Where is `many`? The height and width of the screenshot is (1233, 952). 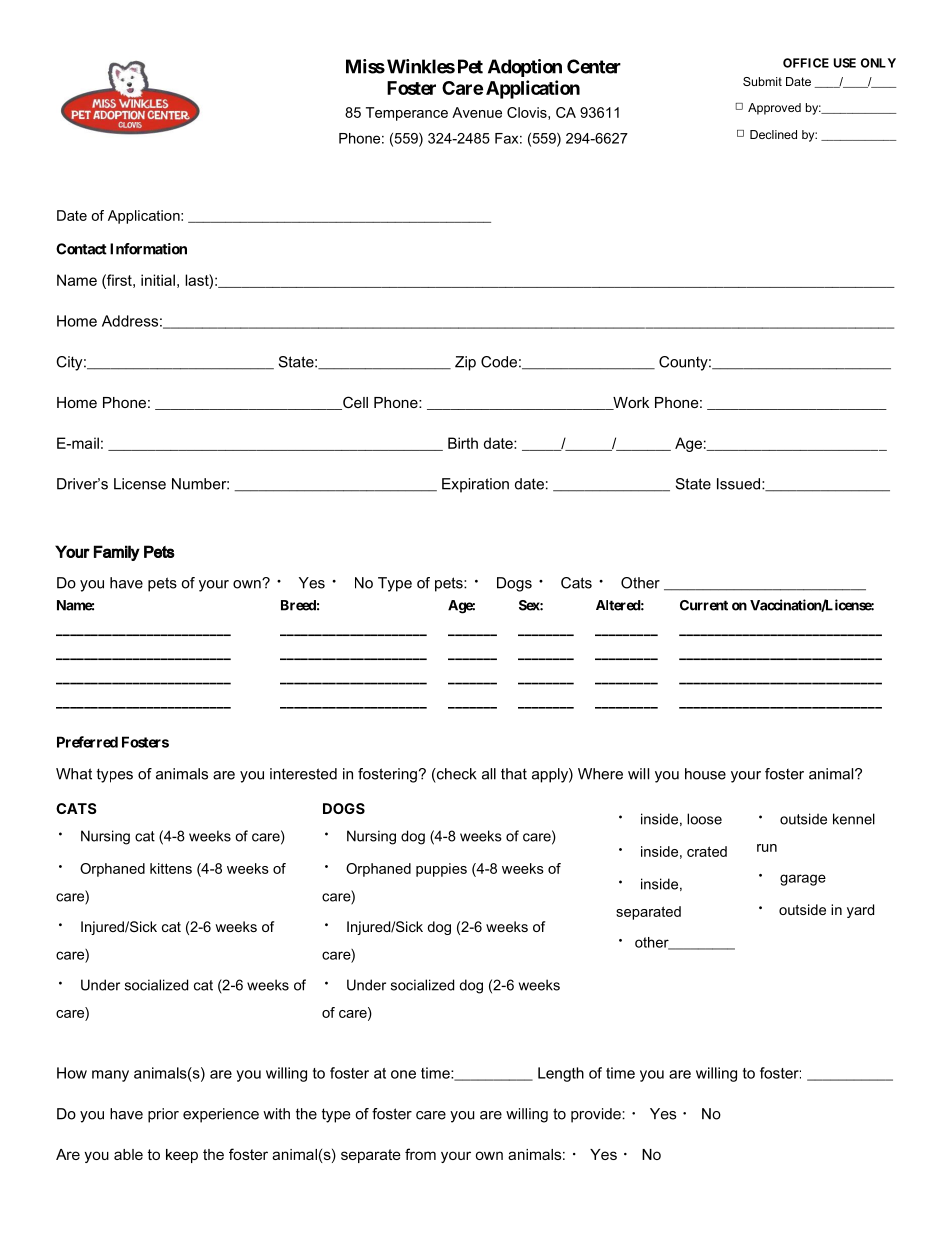
many is located at coordinates (110, 1076).
